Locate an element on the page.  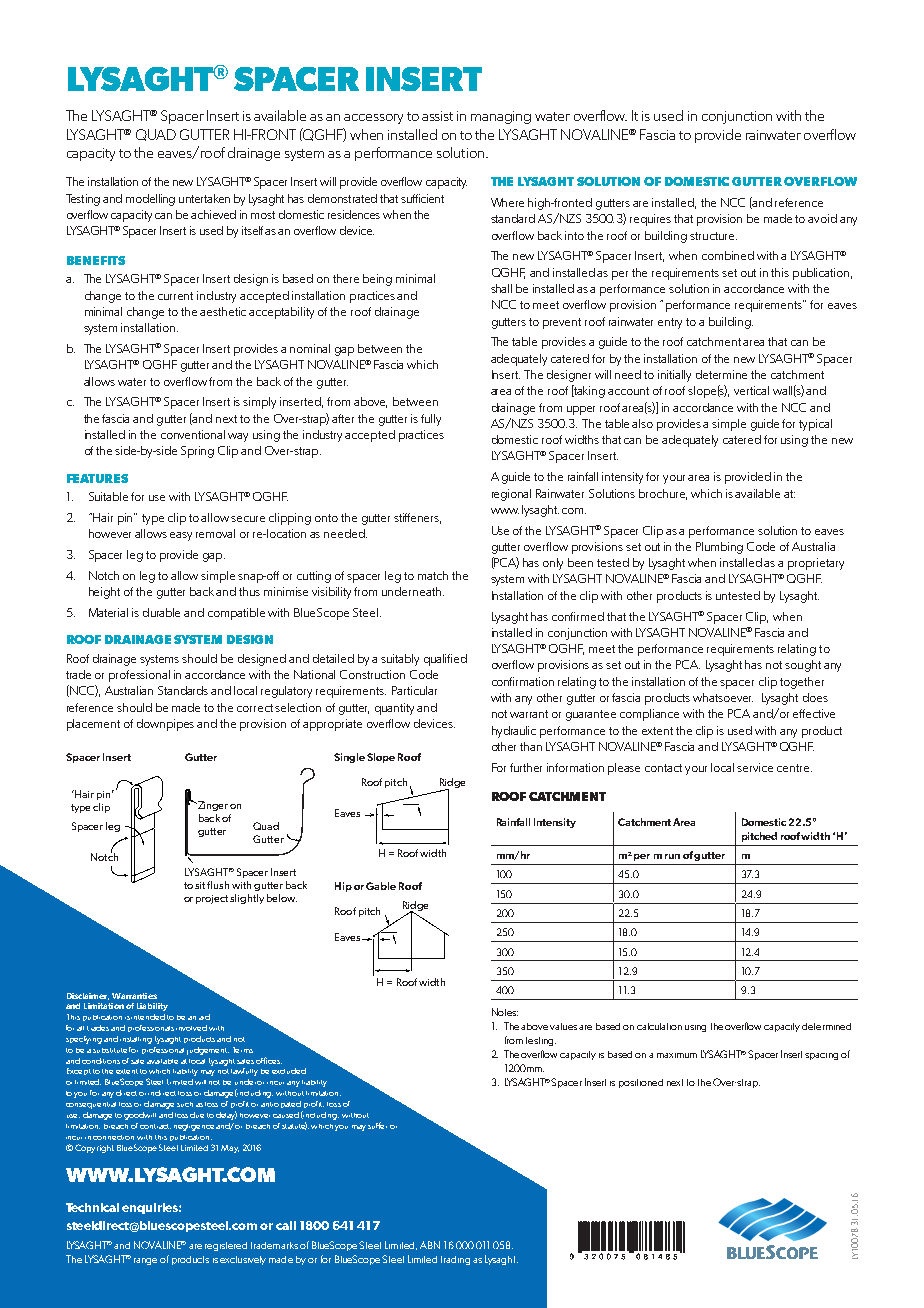
structure is located at coordinates (713, 236).
